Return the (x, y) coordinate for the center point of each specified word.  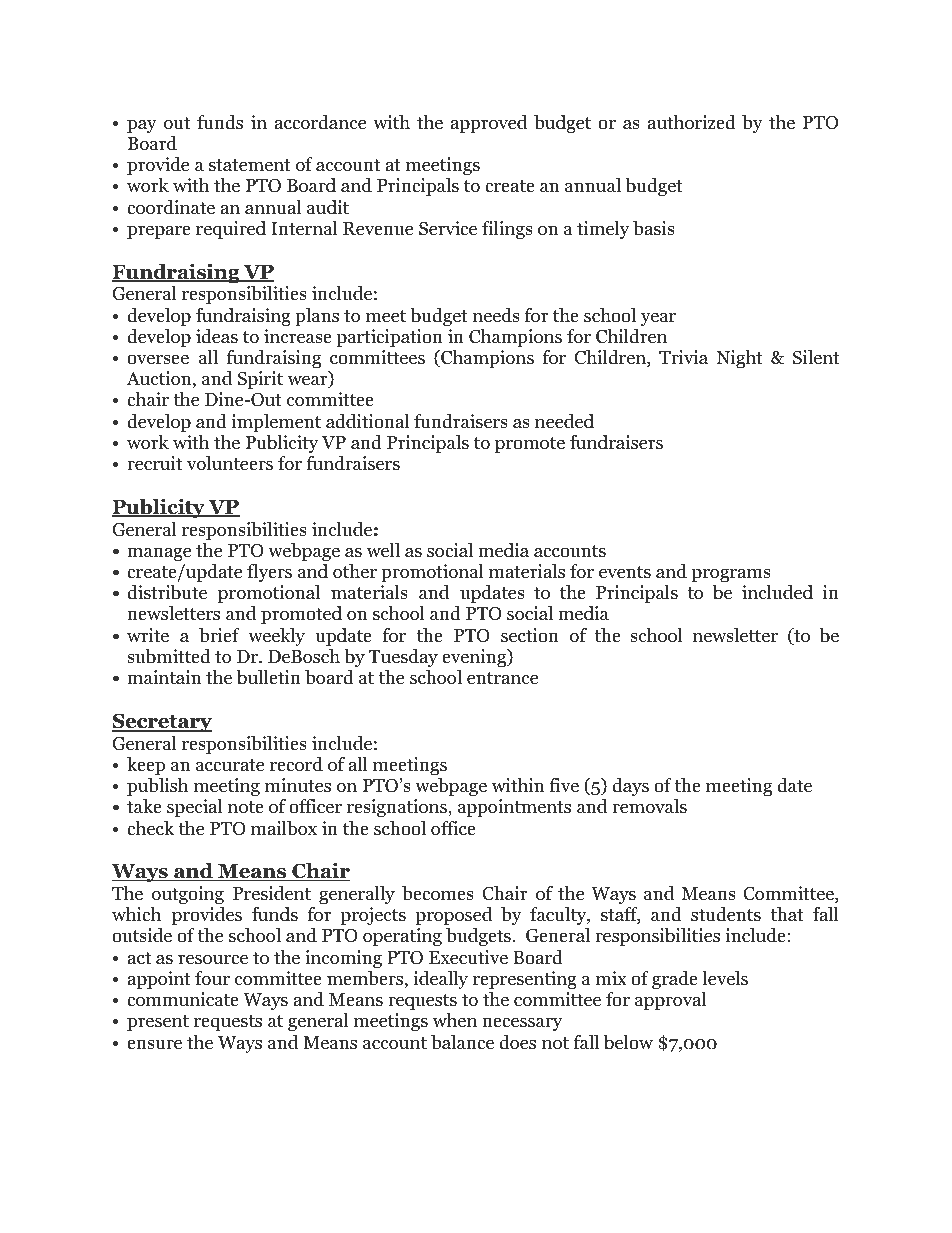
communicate (183, 999)
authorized (692, 122)
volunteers (230, 463)
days (630, 787)
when (454, 1020)
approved (489, 124)
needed (564, 421)
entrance (502, 678)
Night (739, 359)
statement (250, 165)
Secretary (162, 723)
